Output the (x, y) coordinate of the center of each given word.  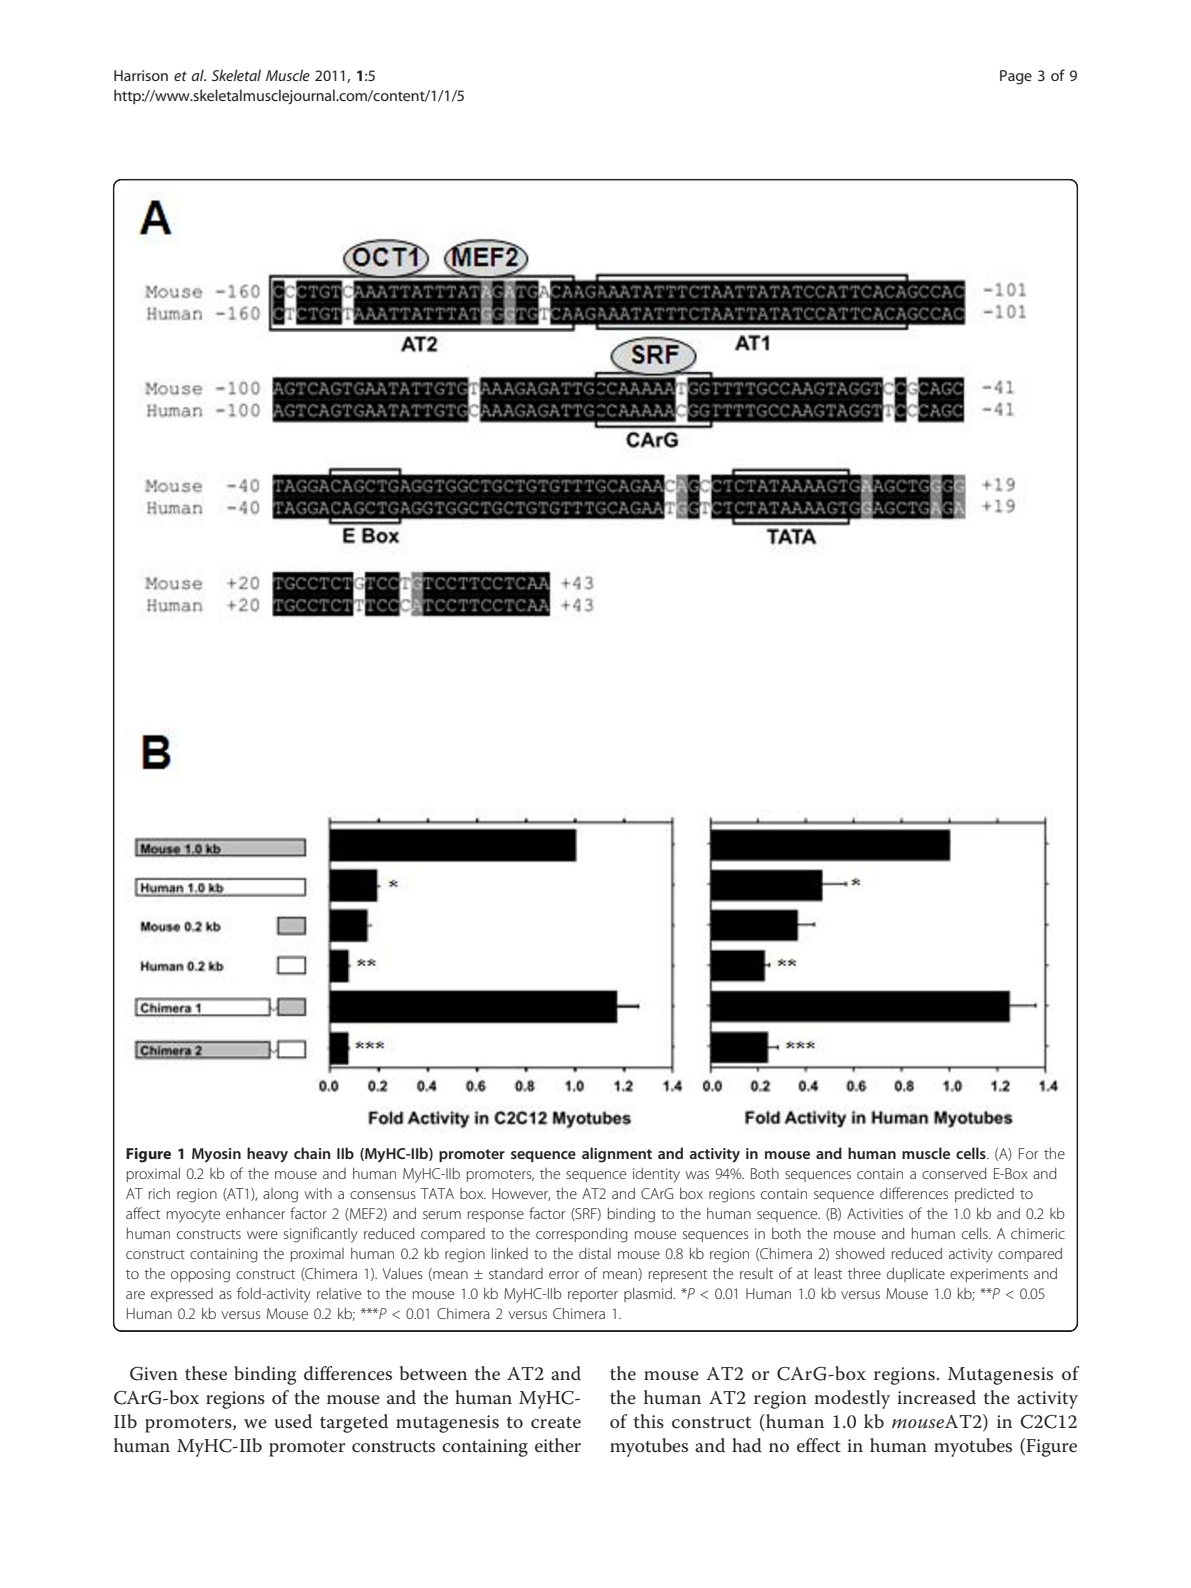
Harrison (141, 75)
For (1028, 1153)
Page (1016, 77)
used (293, 1421)
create (556, 1423)
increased (936, 1397)
